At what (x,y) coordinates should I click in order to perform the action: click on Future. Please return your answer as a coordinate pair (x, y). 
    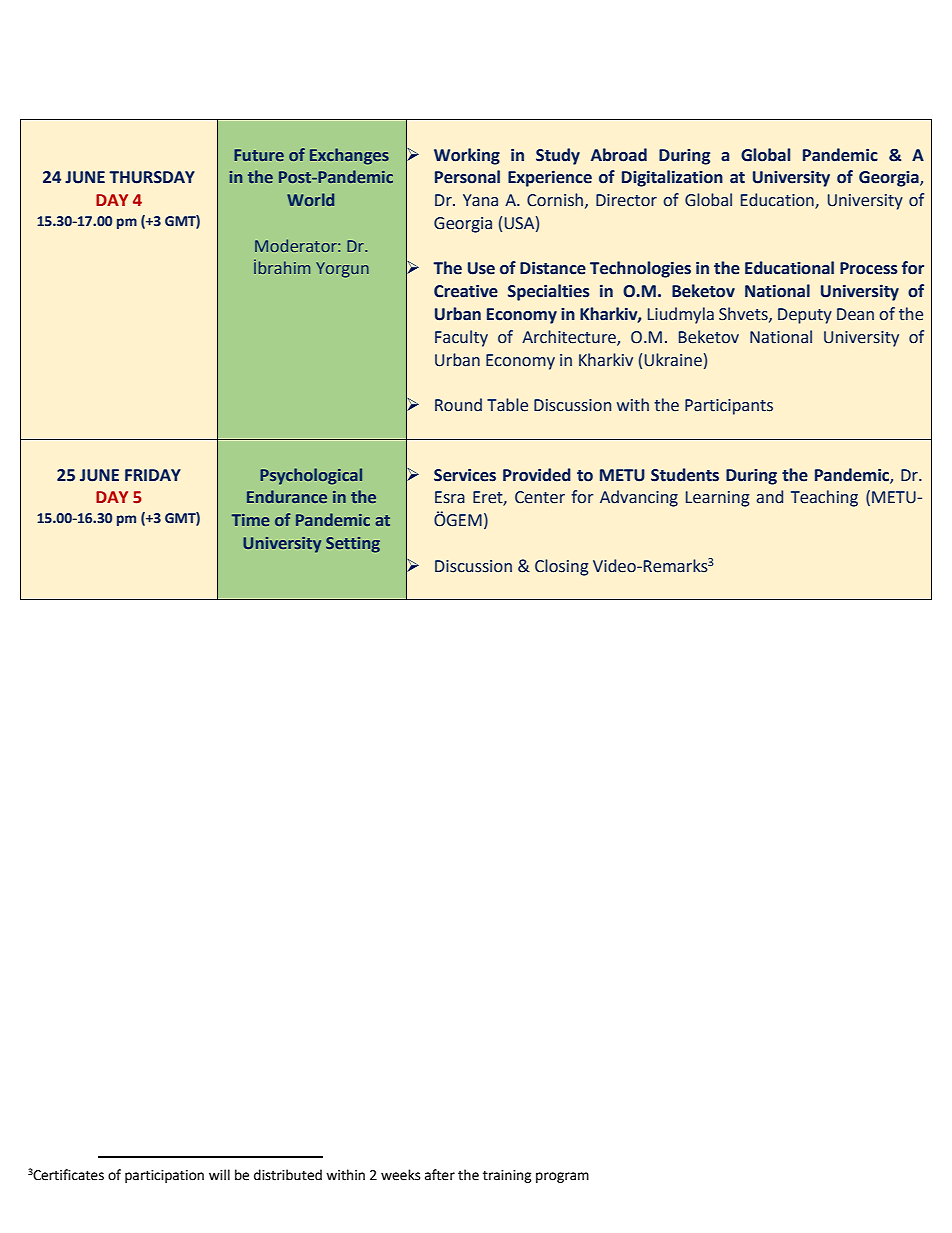
    Looking at the image, I should click on (259, 155).
